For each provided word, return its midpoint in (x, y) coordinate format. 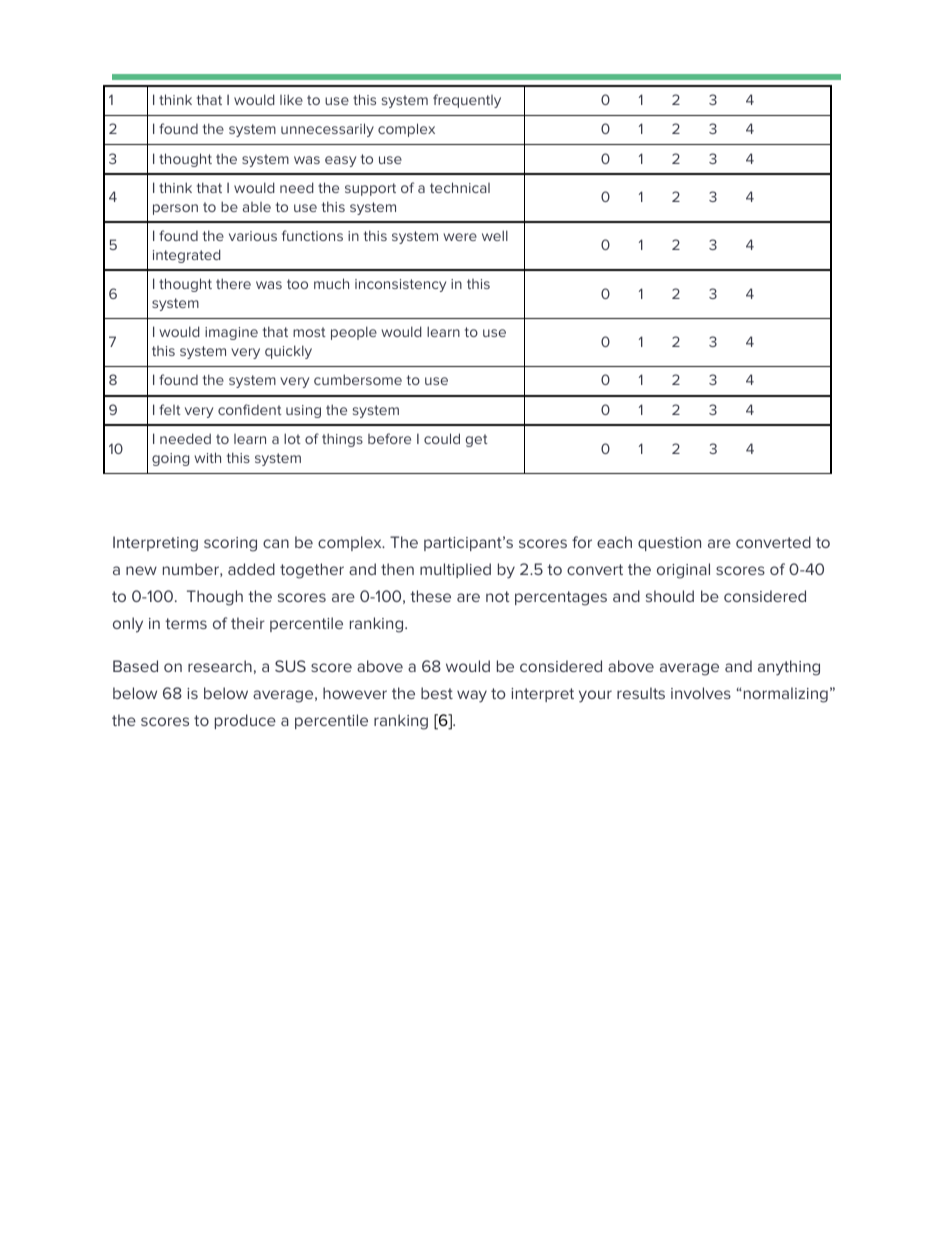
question (669, 544)
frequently (467, 101)
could (442, 438)
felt (170, 409)
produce (245, 721)
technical (460, 187)
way (472, 696)
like (291, 99)
